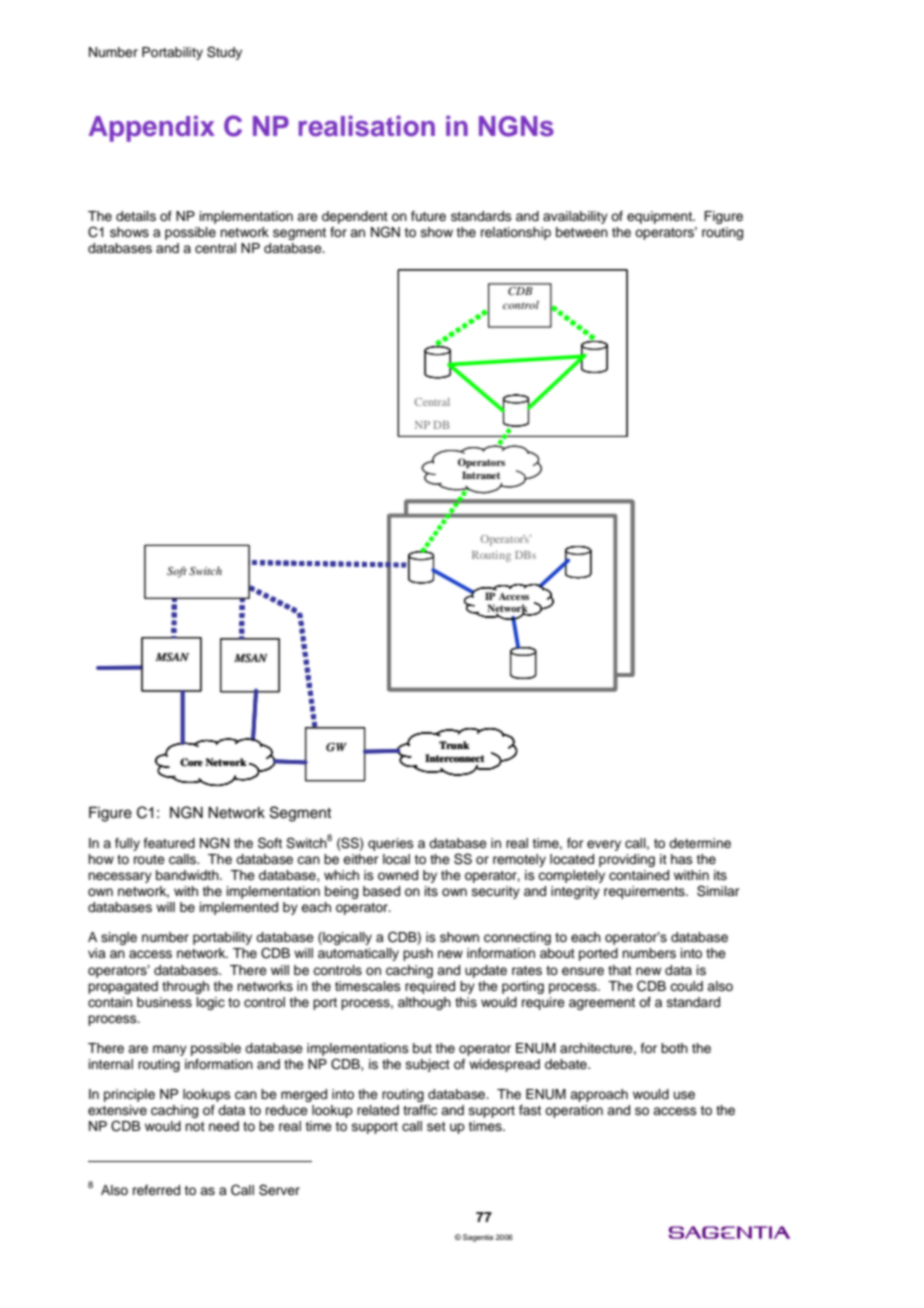 The image size is (924, 1308). I want to click on equipment, so click(660, 217).
